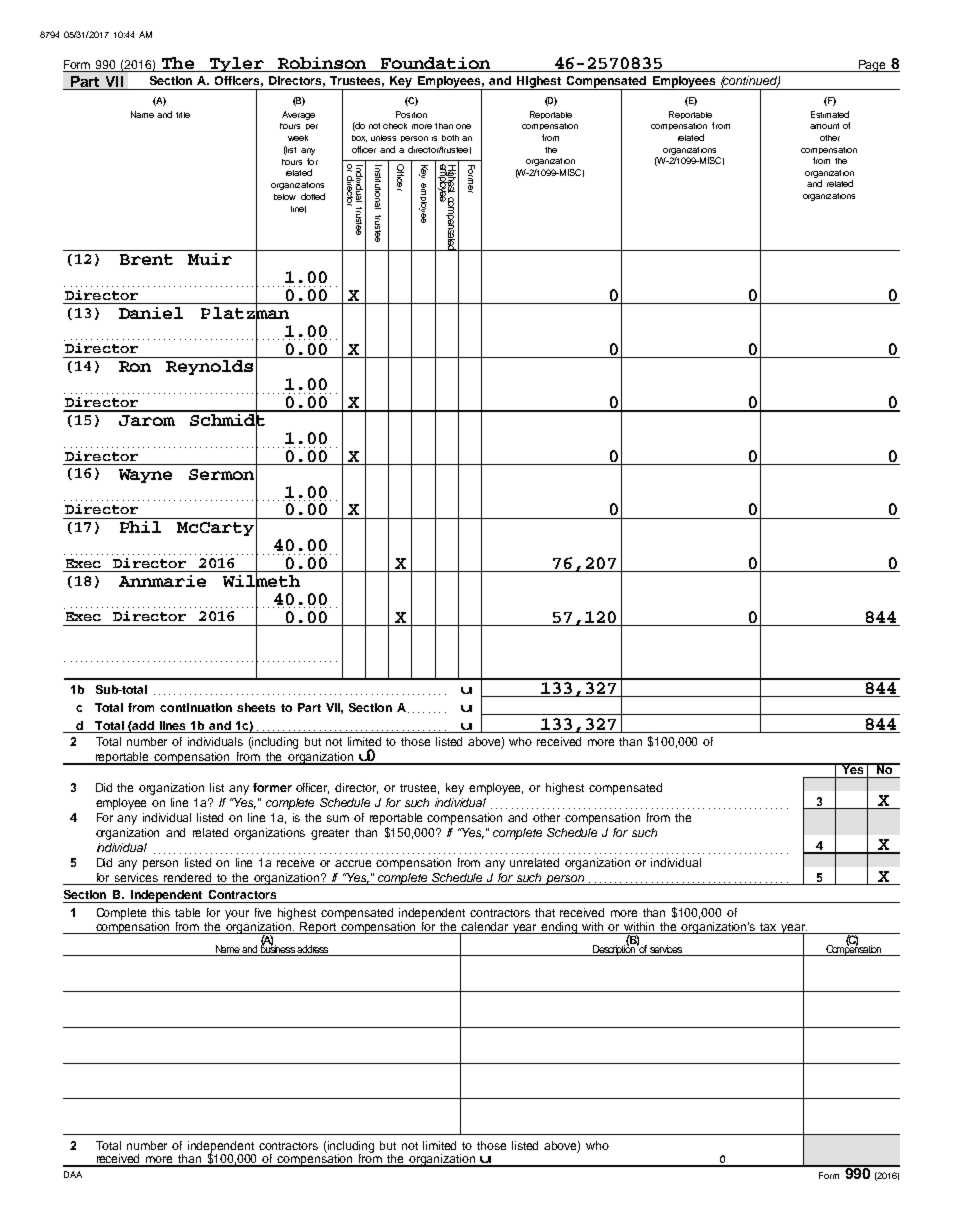 This screenshot has width=966, height=1232. I want to click on continuation, so click(196, 707).
